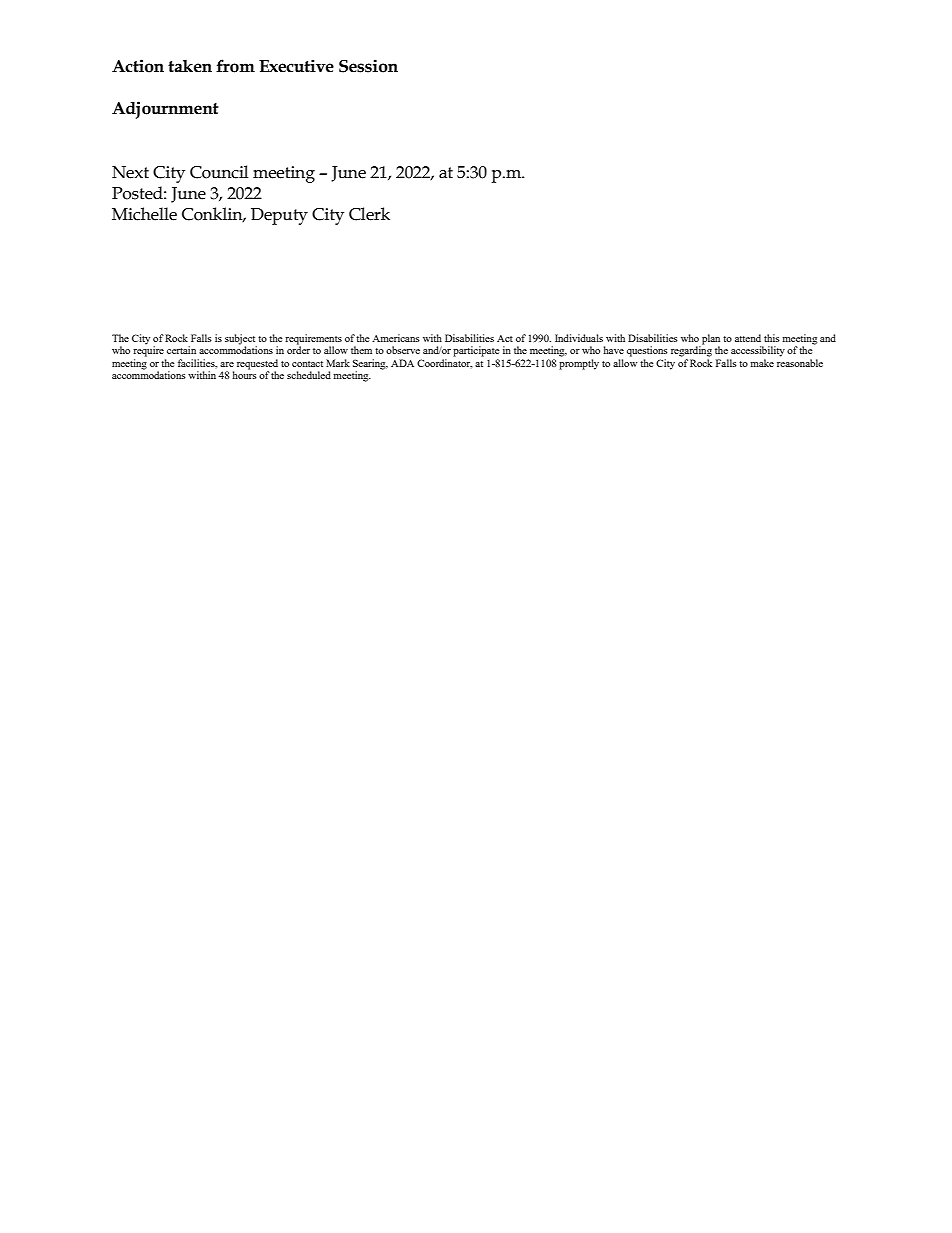  Describe the element at coordinates (368, 66) in the page. I see `Session` at that location.
